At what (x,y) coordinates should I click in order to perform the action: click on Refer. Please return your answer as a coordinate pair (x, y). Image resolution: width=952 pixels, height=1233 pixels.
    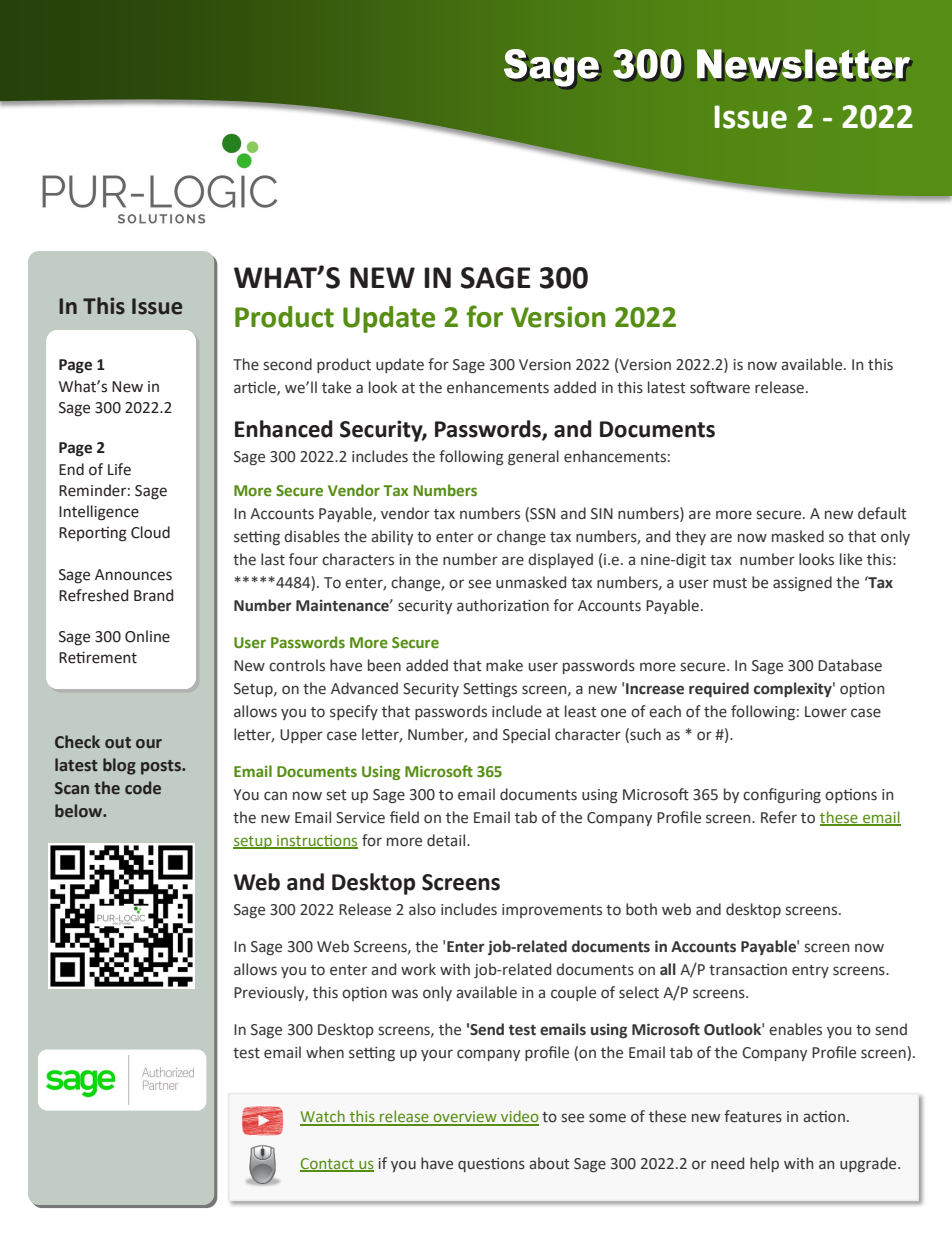
    Looking at the image, I should click on (779, 817).
